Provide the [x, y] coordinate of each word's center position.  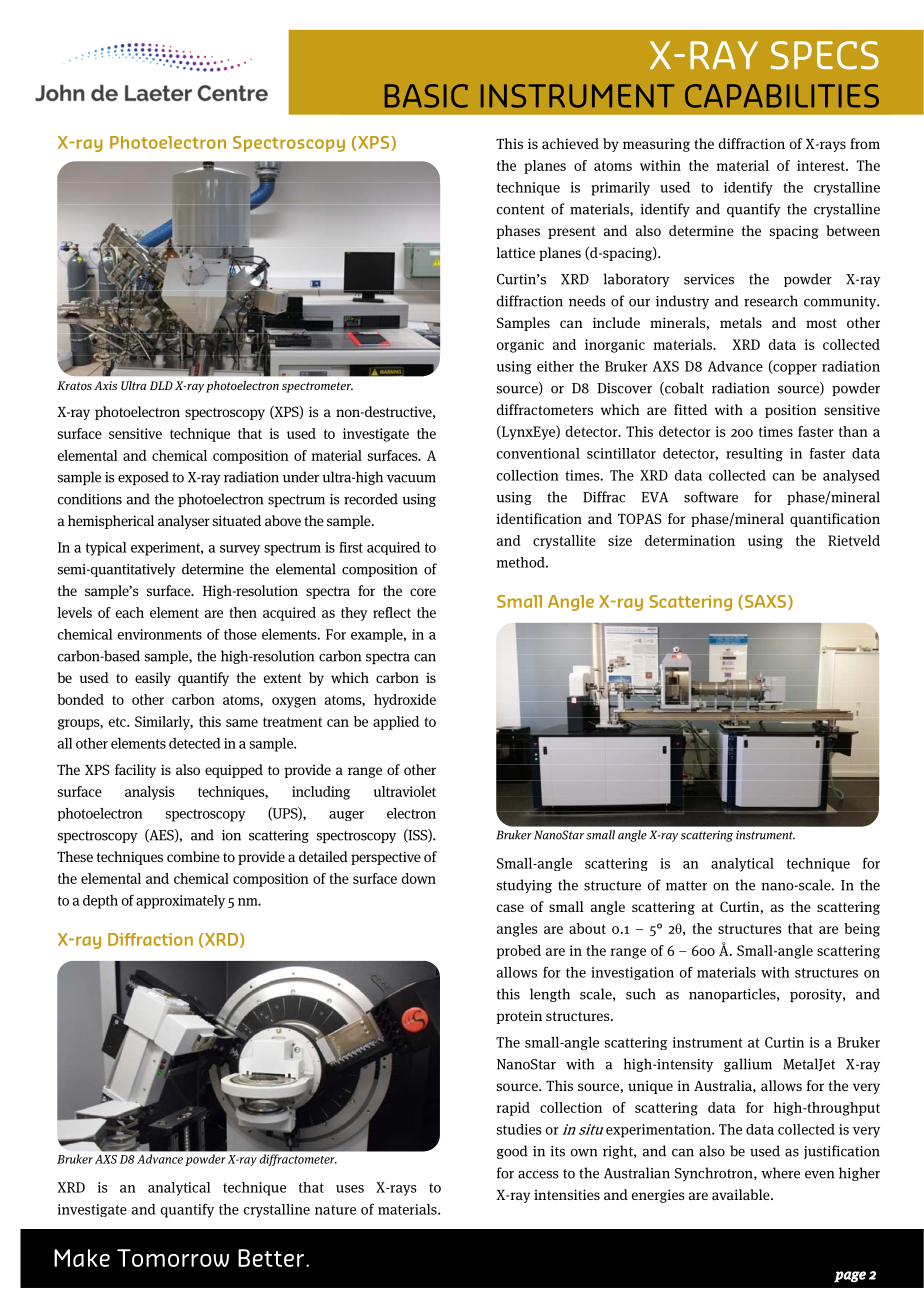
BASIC [426, 96]
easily [153, 679]
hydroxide [405, 701]
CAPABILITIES [782, 96]
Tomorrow [173, 1258]
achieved [570, 143]
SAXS [765, 602]
